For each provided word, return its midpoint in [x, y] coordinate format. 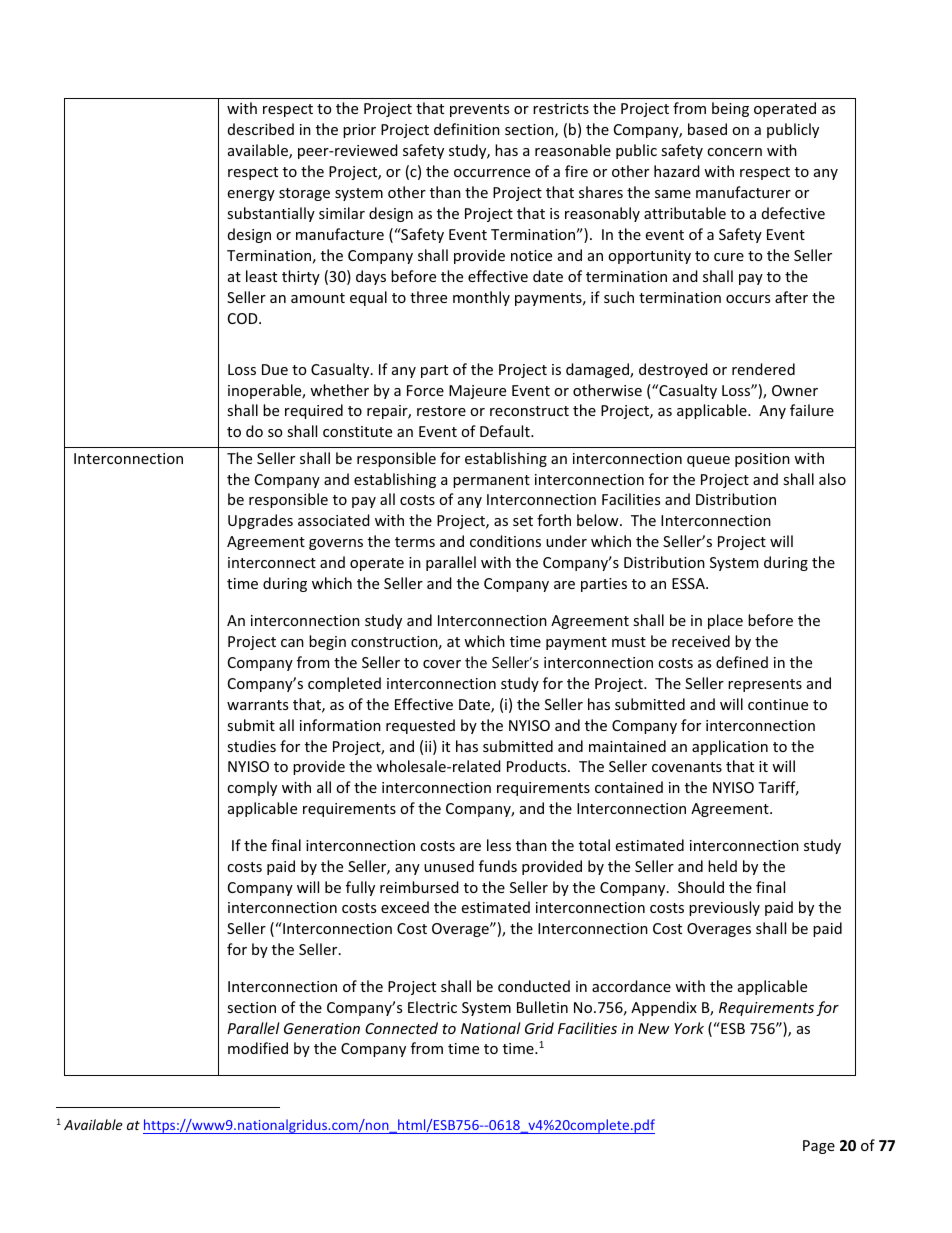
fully [360, 888]
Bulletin [542, 1007]
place [725, 621]
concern [734, 152]
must [629, 642]
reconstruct [529, 411]
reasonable [573, 150]
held [722, 866]
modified [258, 1048]
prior [359, 131]
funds [498, 866]
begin [327, 642]
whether [339, 390]
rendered [763, 369]
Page [819, 1147]
